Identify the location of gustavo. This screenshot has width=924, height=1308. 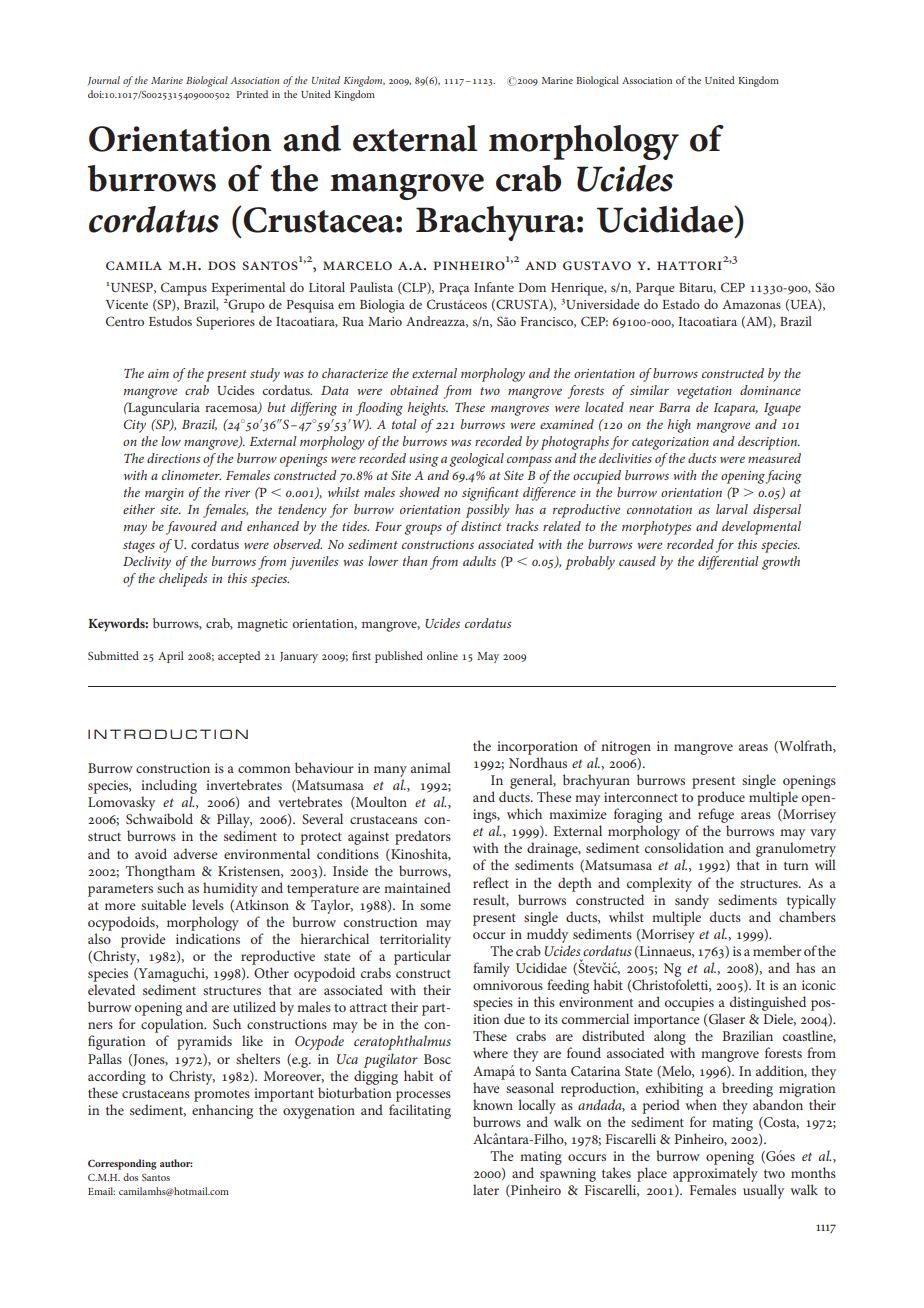
(597, 265).
